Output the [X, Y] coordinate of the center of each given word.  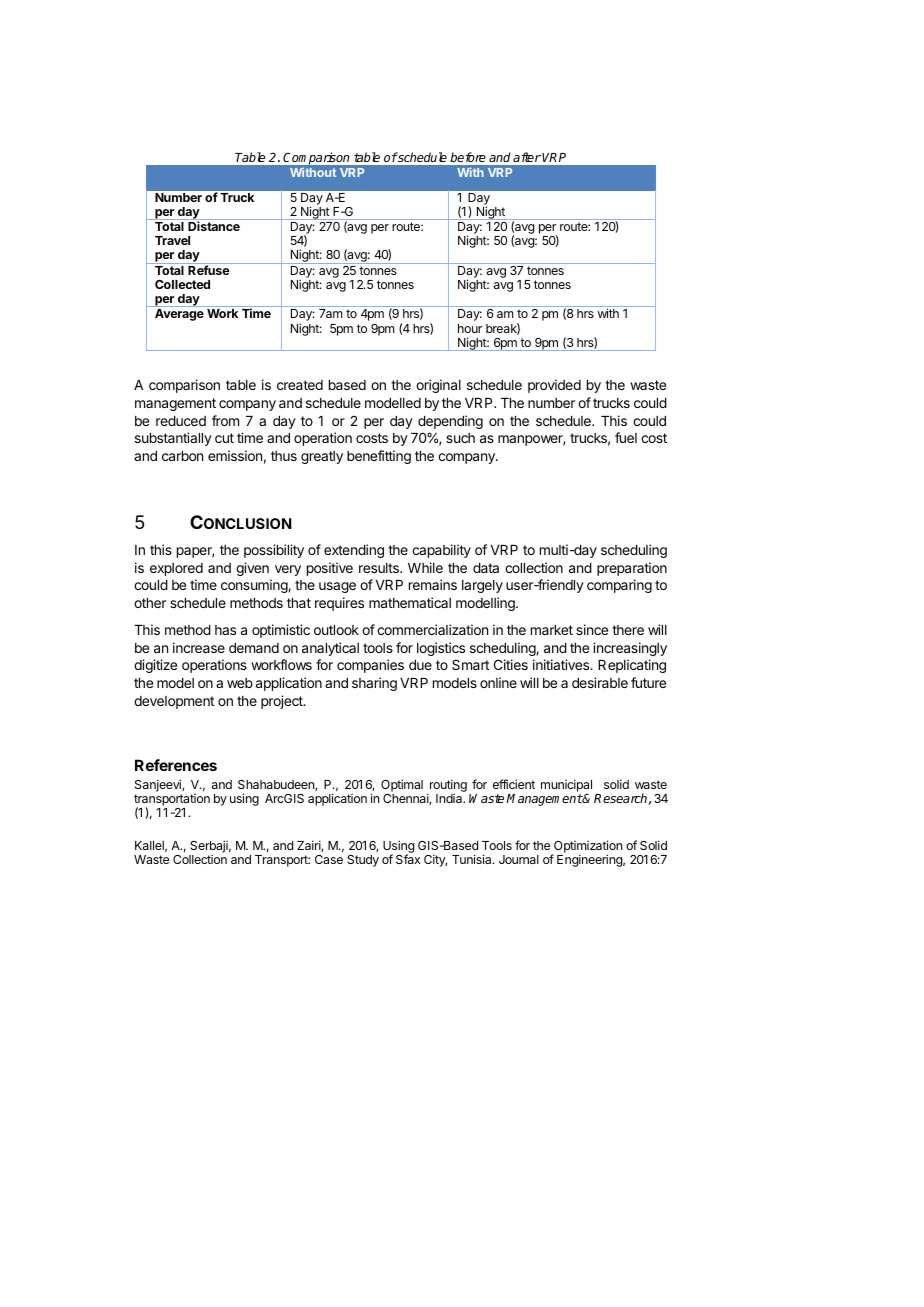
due [420, 665]
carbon [182, 456]
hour [470, 328]
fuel [626, 437]
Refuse [209, 270]
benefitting [379, 457]
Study [363, 861]
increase [199, 647]
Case [329, 859]
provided [554, 386]
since [592, 629]
